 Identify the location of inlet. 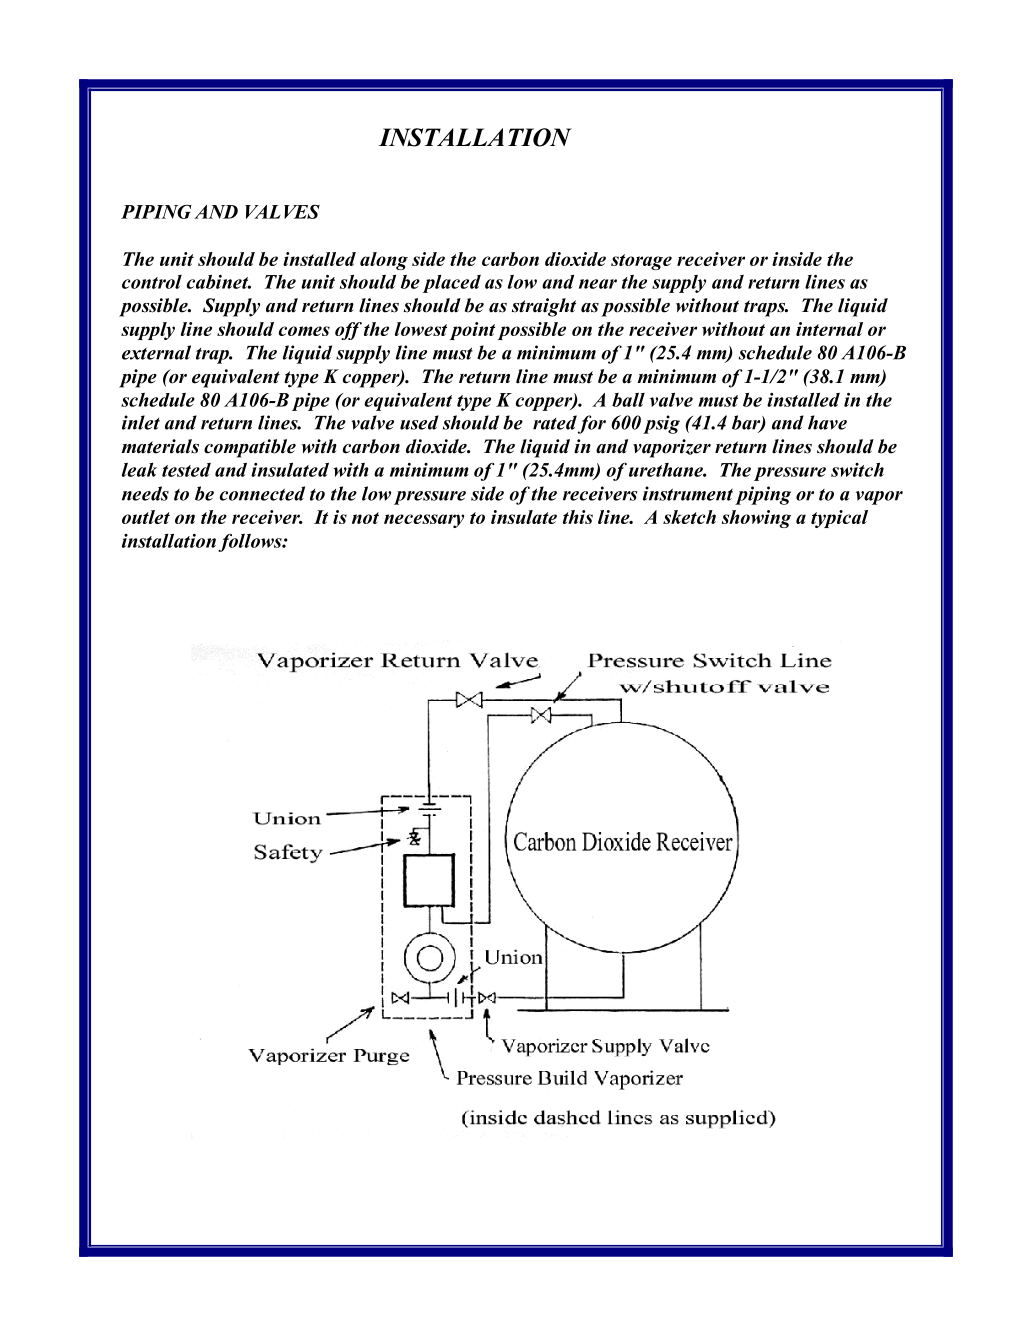
(141, 422).
